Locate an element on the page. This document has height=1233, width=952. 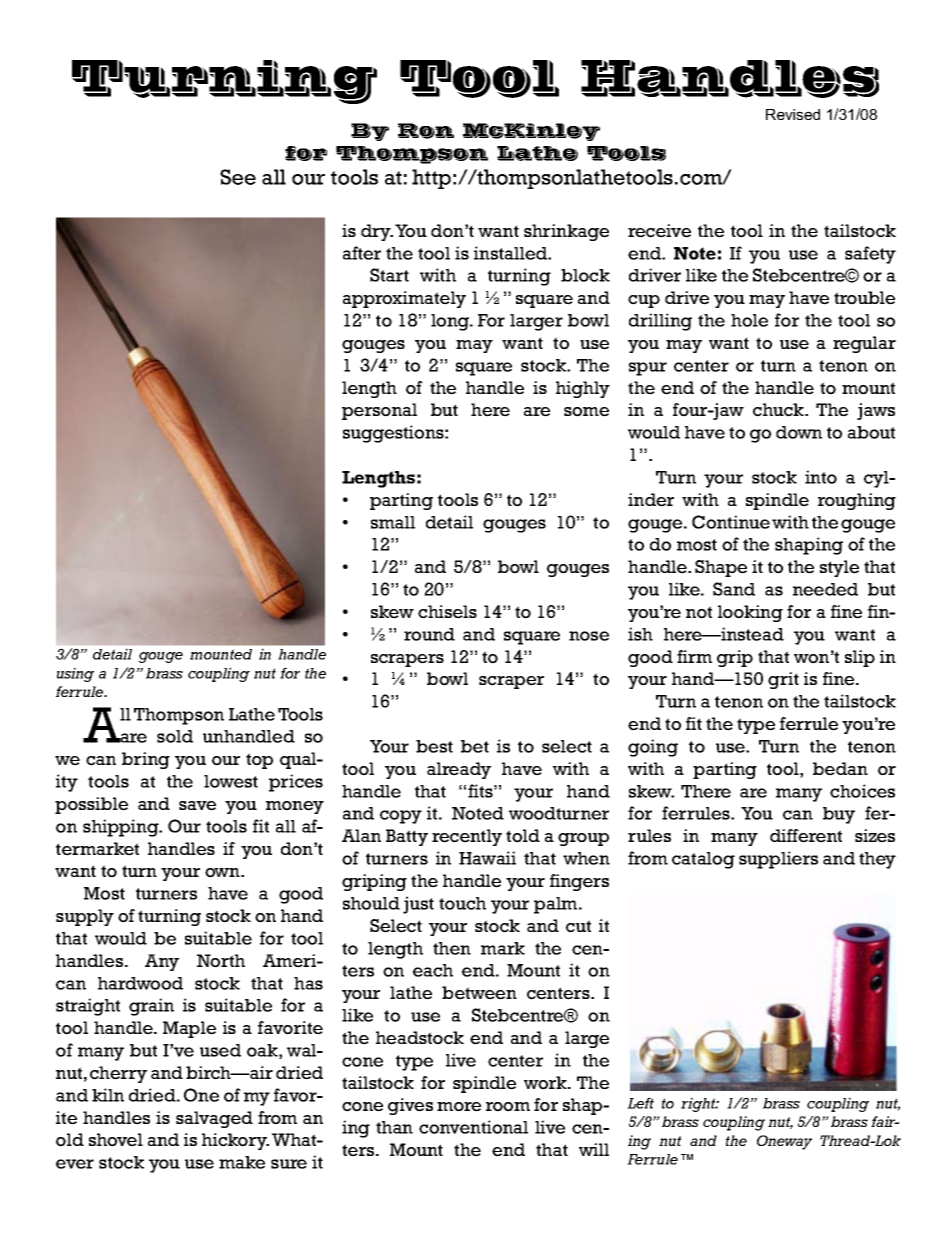
salvaged is located at coordinates (214, 1119).
